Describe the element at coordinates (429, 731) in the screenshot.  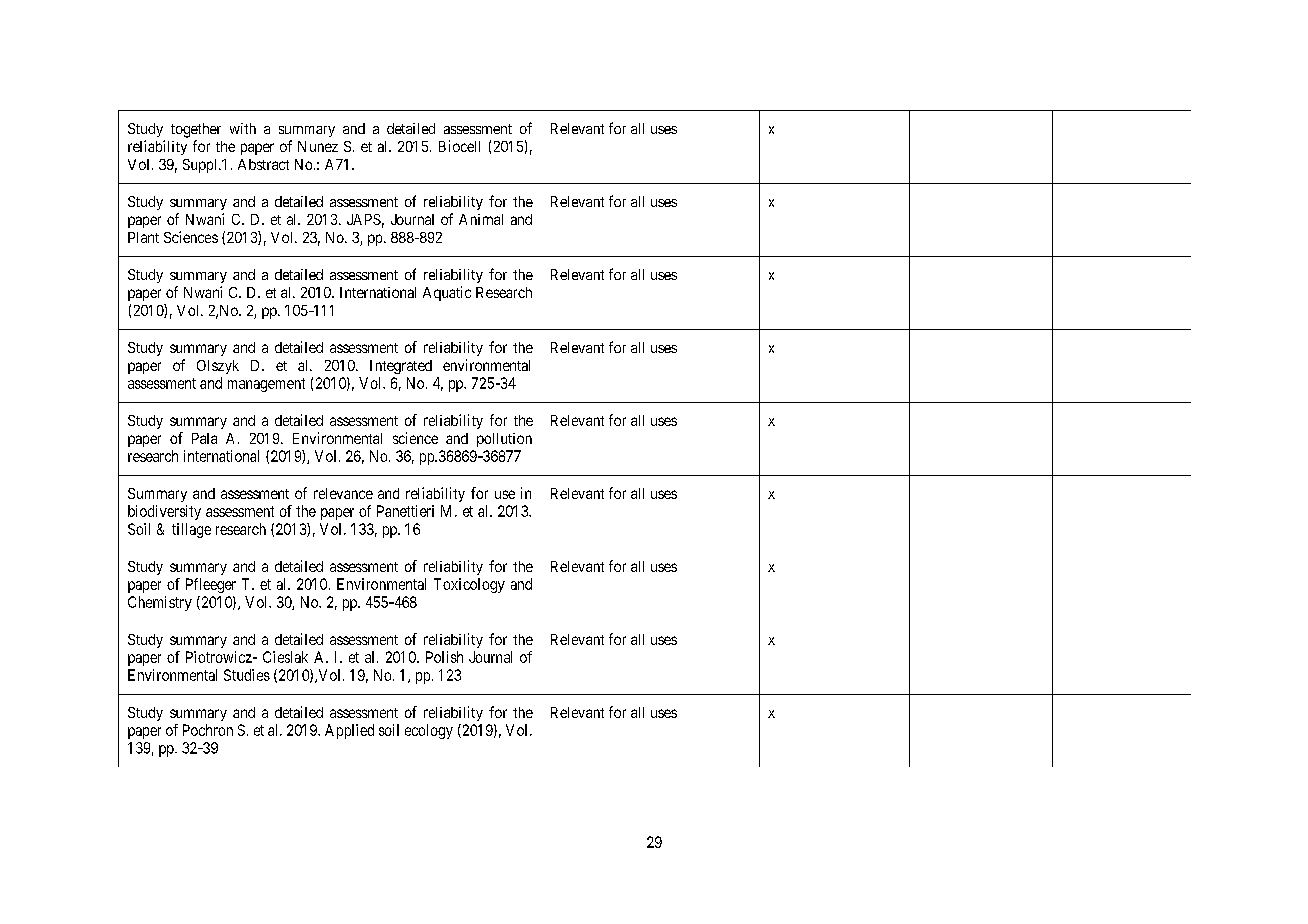
I see `ecology` at that location.
